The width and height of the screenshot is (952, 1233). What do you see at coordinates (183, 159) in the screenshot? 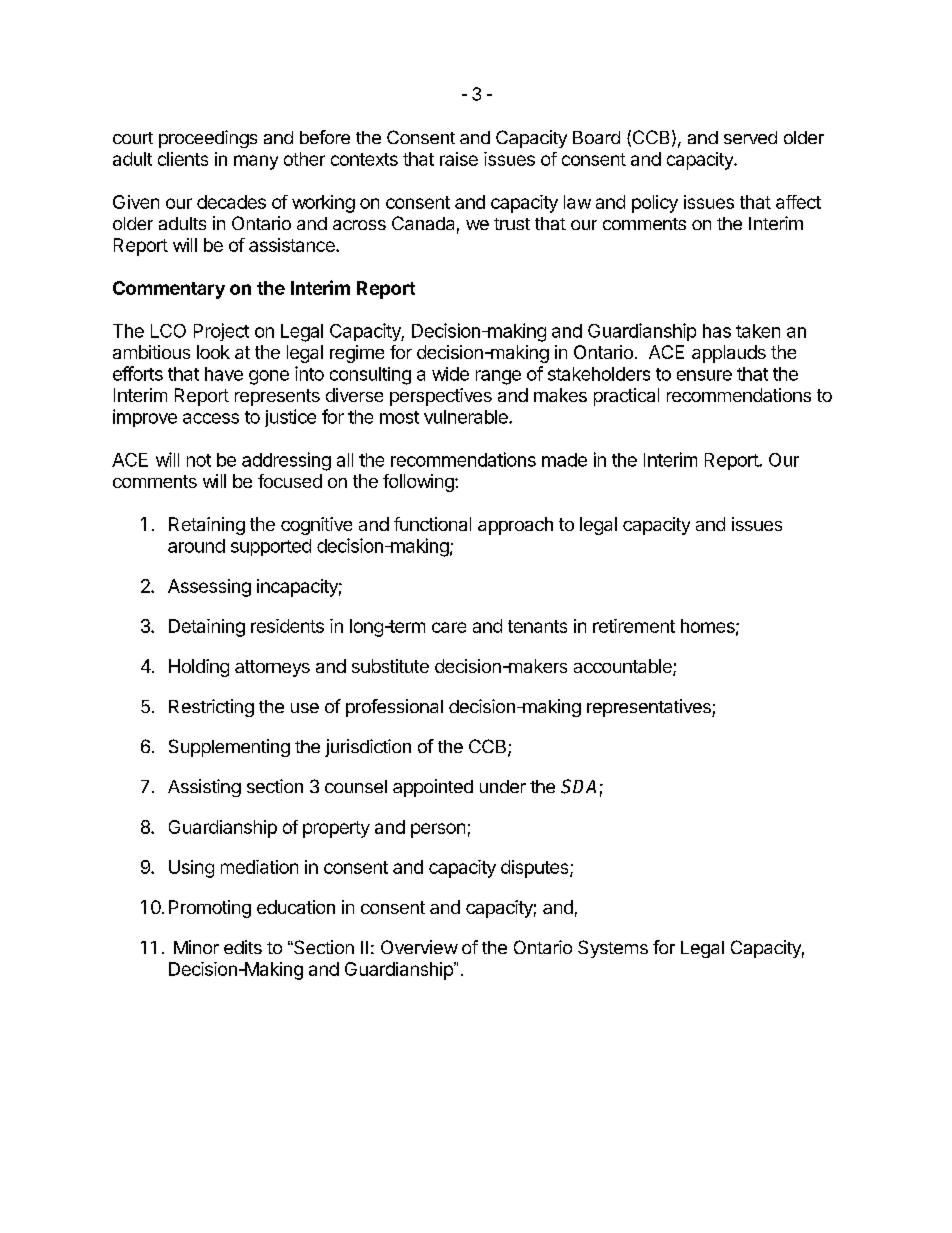
I see `clients` at bounding box center [183, 159].
